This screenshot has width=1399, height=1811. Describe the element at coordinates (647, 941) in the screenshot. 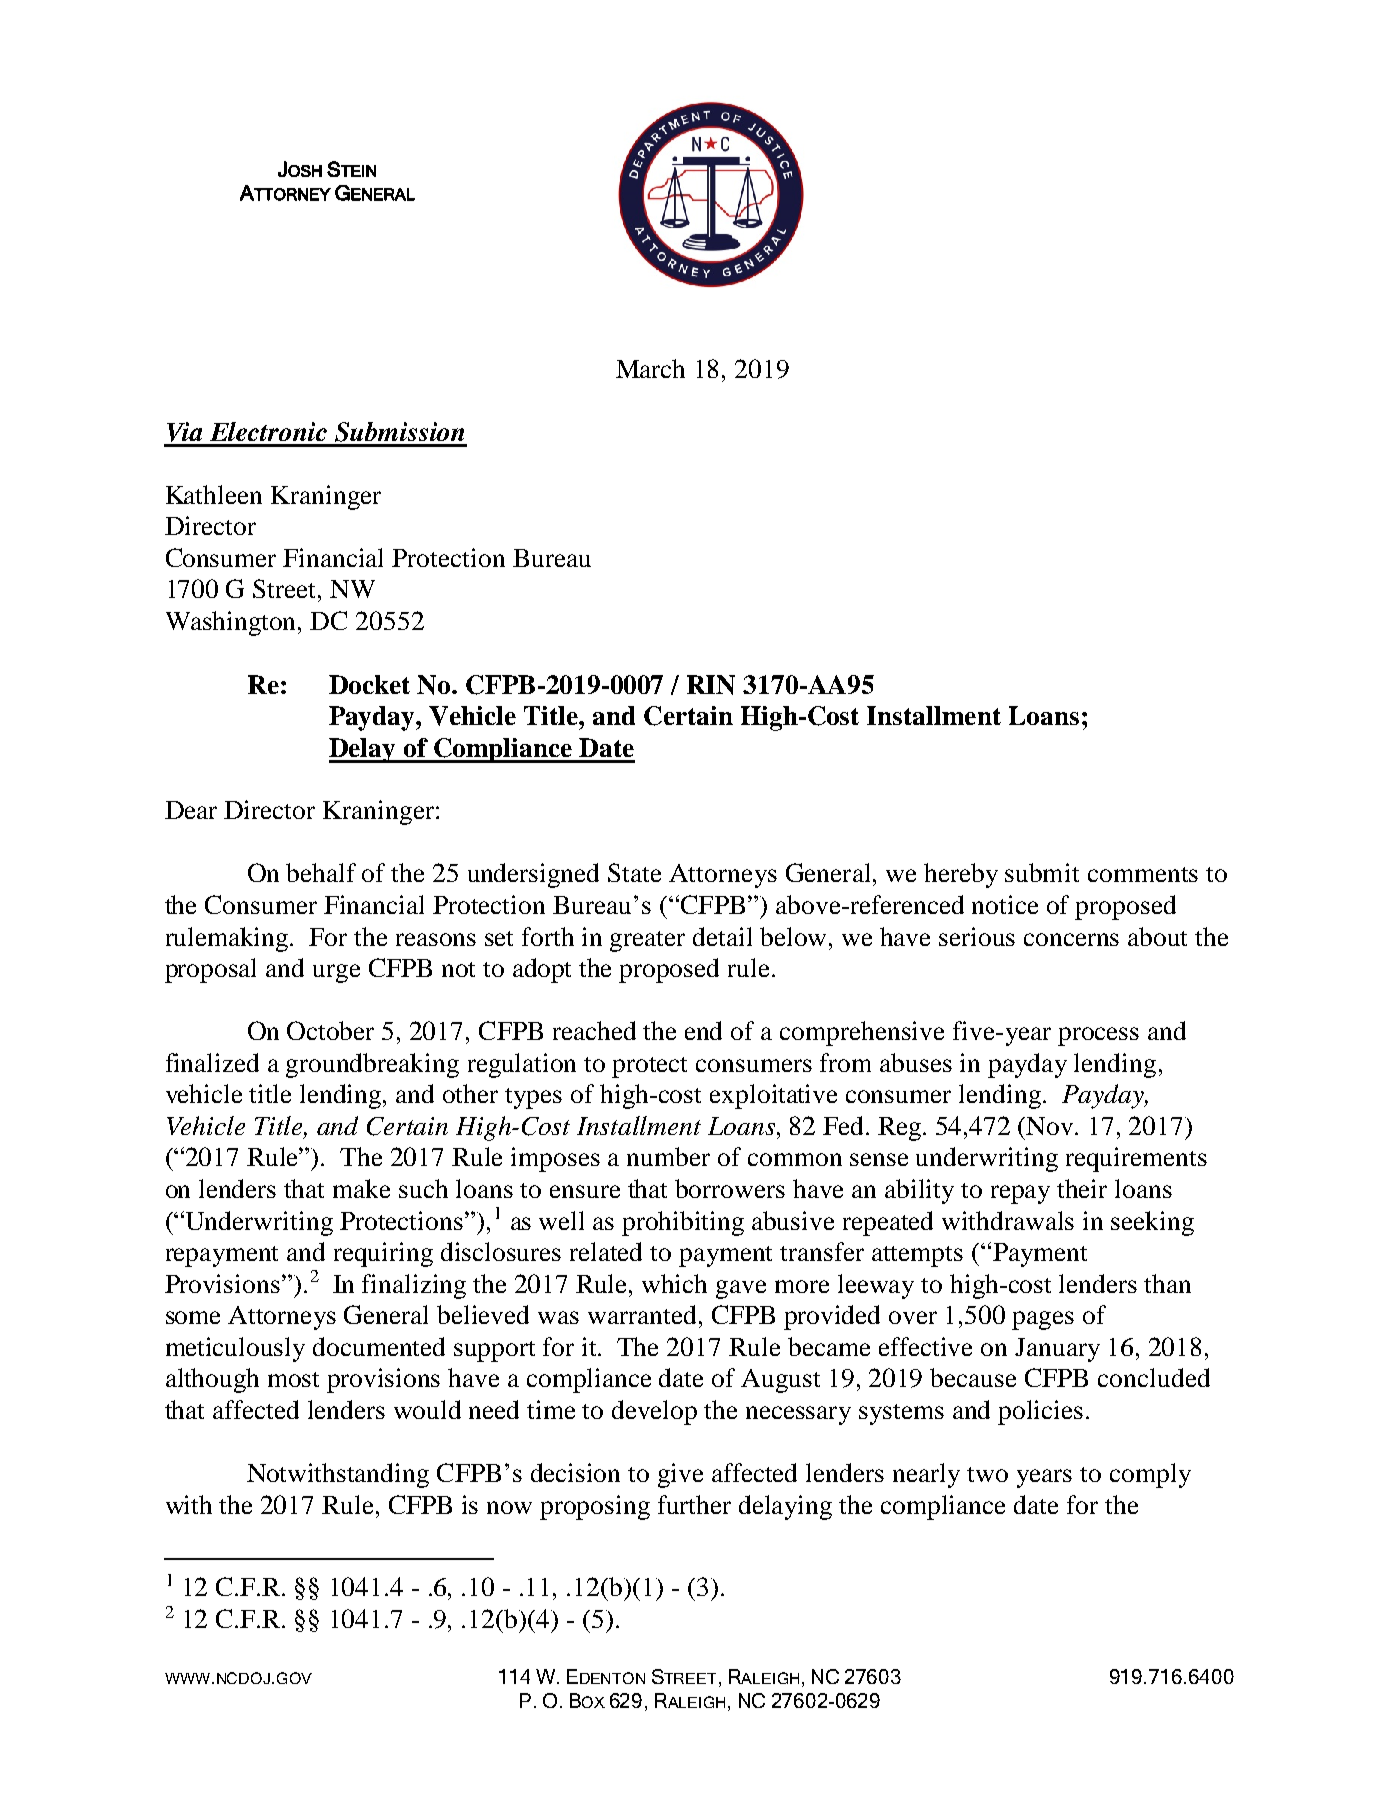

I see `greater` at that location.
